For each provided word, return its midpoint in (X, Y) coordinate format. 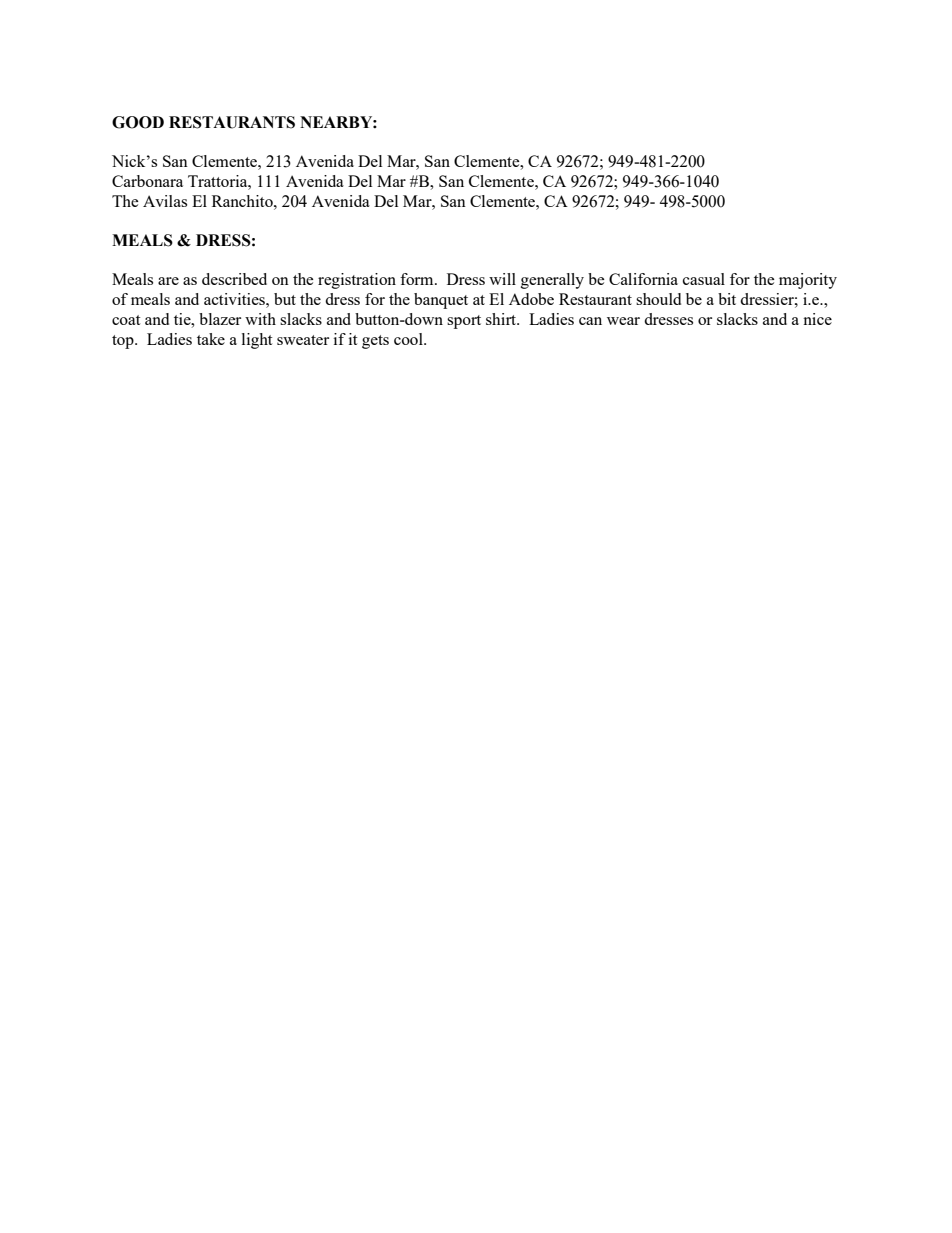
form (418, 279)
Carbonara (147, 181)
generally (552, 281)
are (168, 281)
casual (704, 279)
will (502, 279)
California (643, 279)
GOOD (138, 122)
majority (808, 281)
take (211, 339)
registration (357, 281)
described (234, 279)
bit (727, 299)
